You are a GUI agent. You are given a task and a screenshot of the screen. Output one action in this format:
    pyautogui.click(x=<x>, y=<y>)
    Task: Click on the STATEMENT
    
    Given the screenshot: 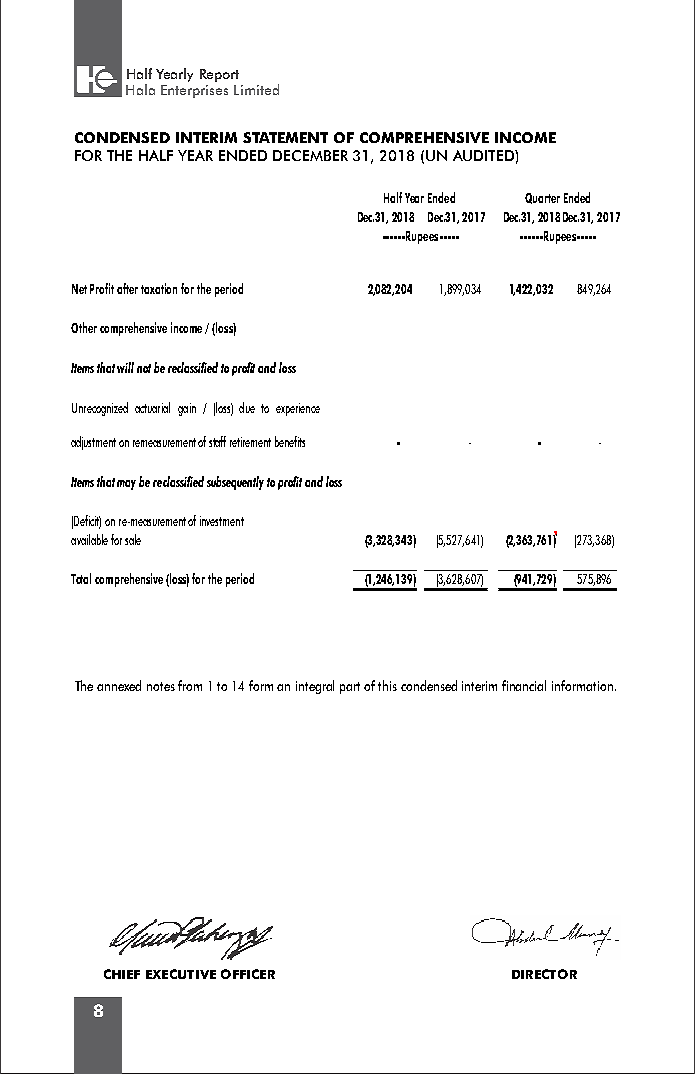 What is the action you would take?
    pyautogui.click(x=285, y=137)
